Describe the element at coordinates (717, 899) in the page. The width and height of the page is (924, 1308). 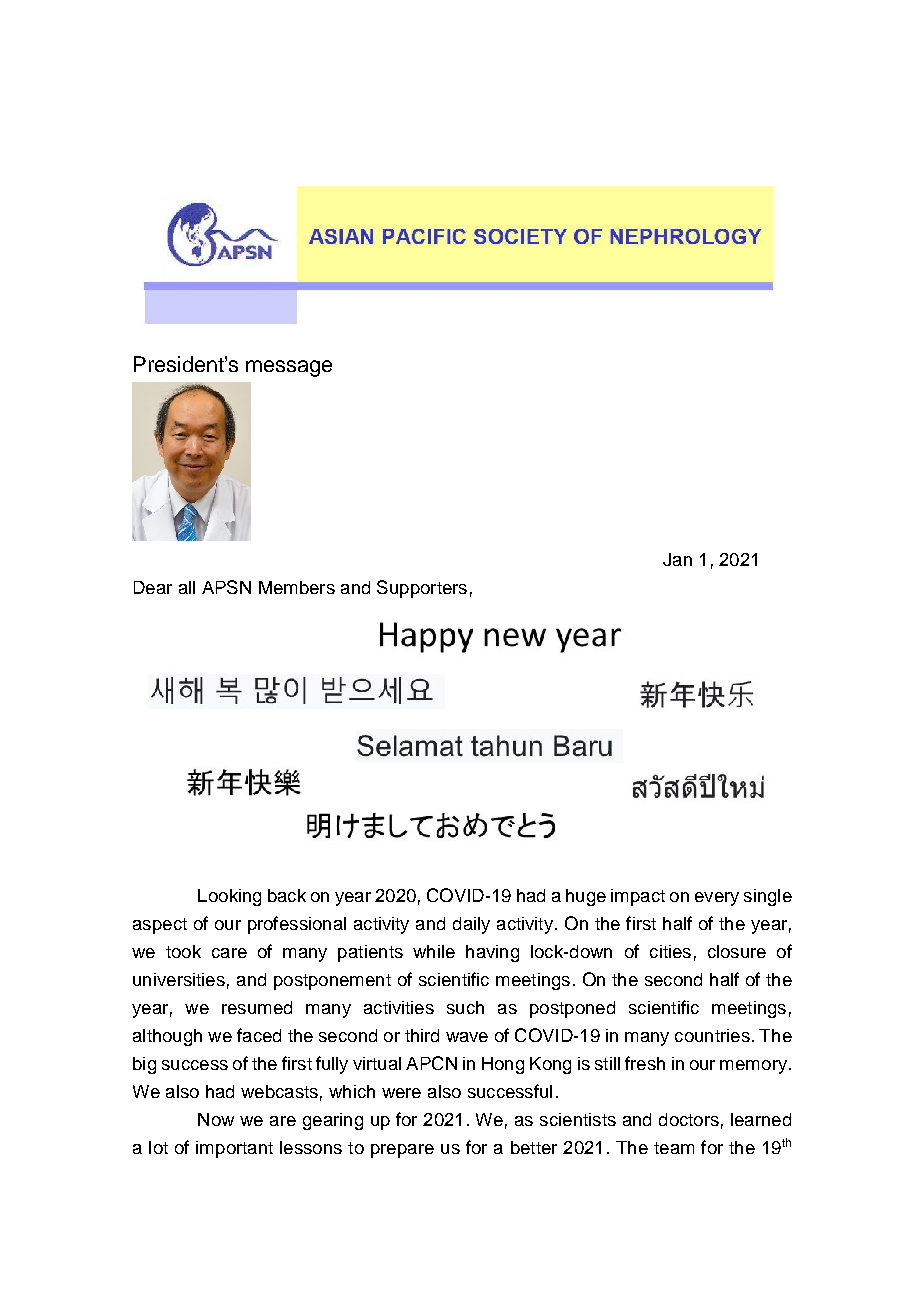
I see `every` at that location.
